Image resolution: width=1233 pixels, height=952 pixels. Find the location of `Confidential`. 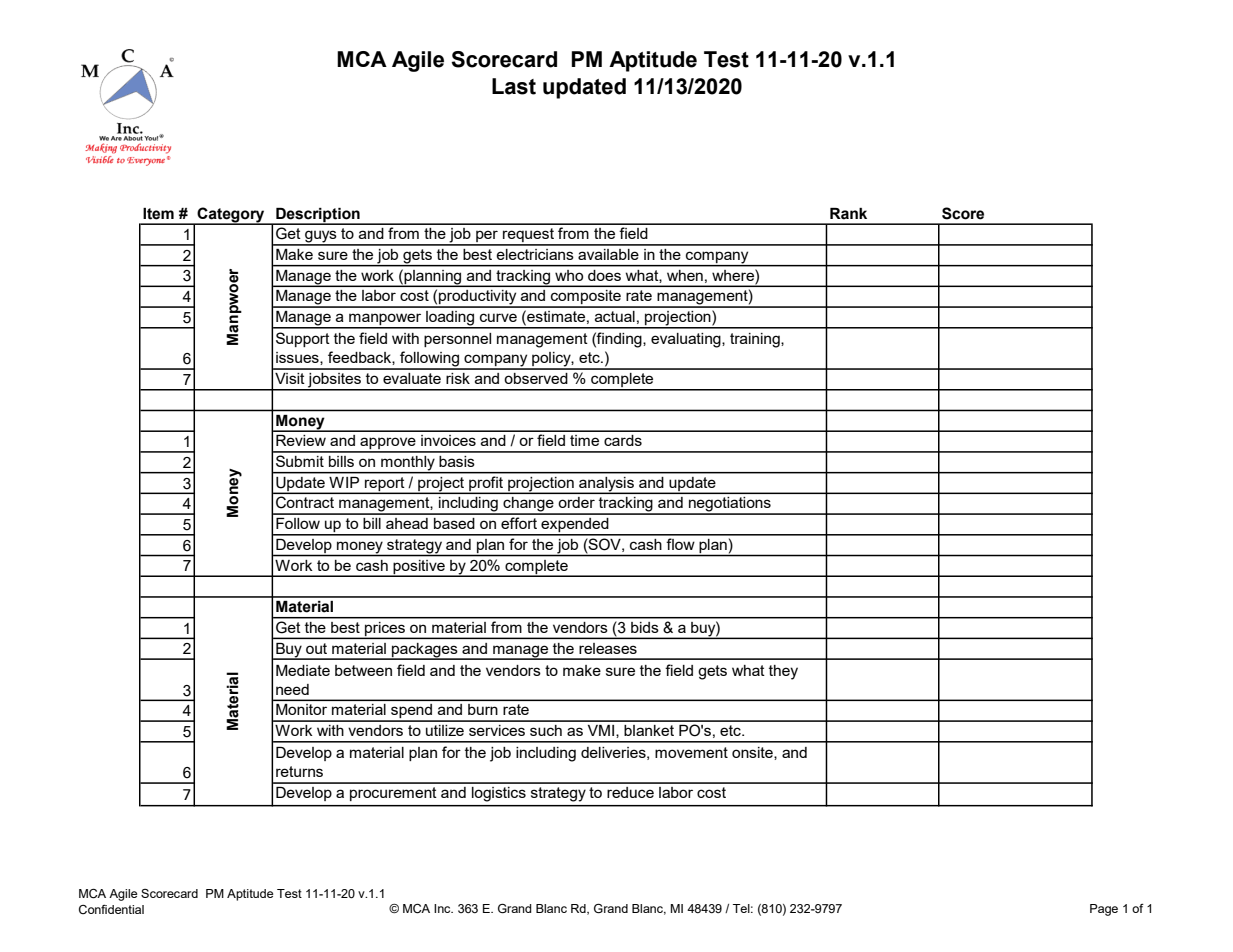

Confidential is located at coordinates (111, 910).
